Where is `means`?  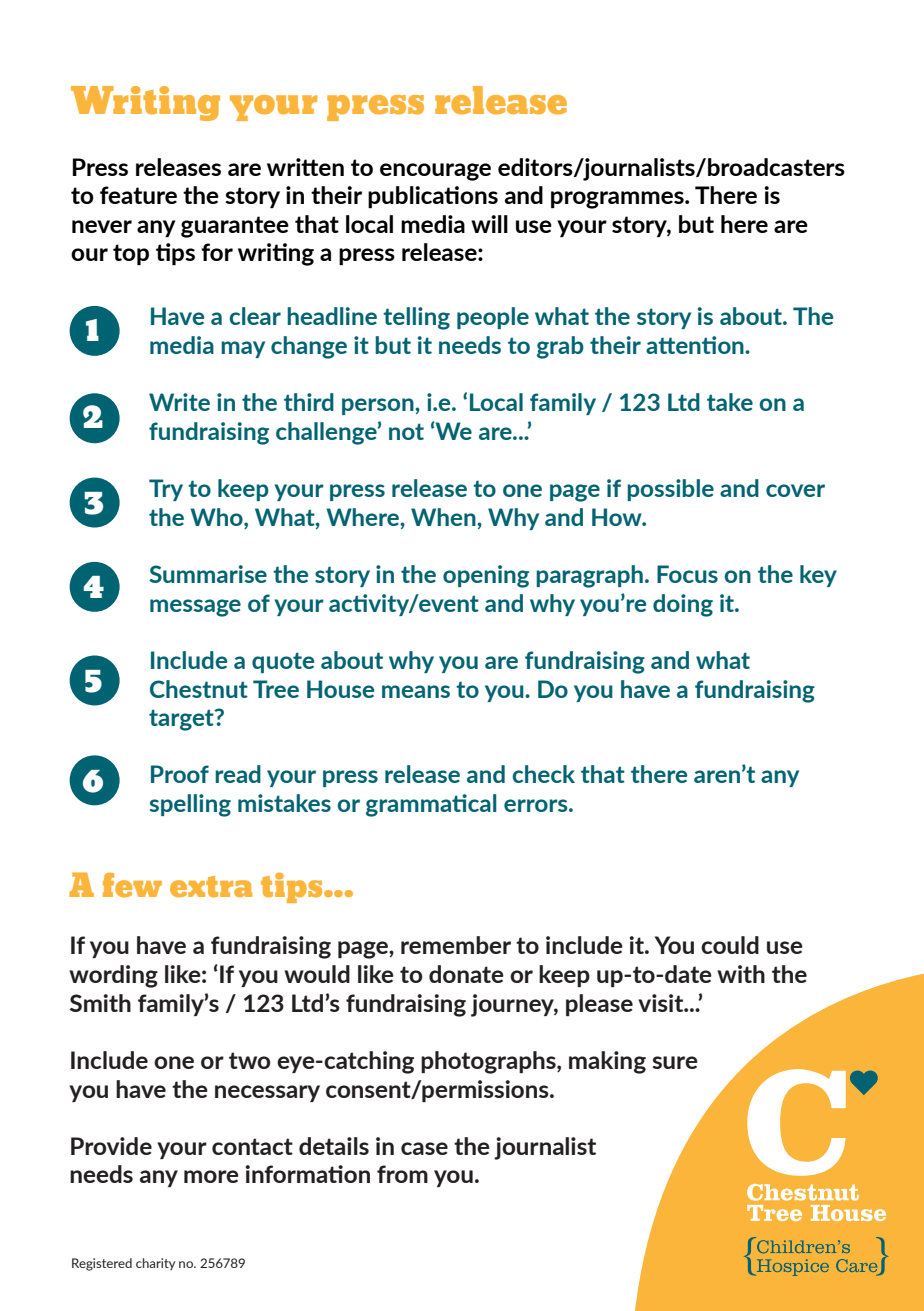
means is located at coordinates (416, 691).
